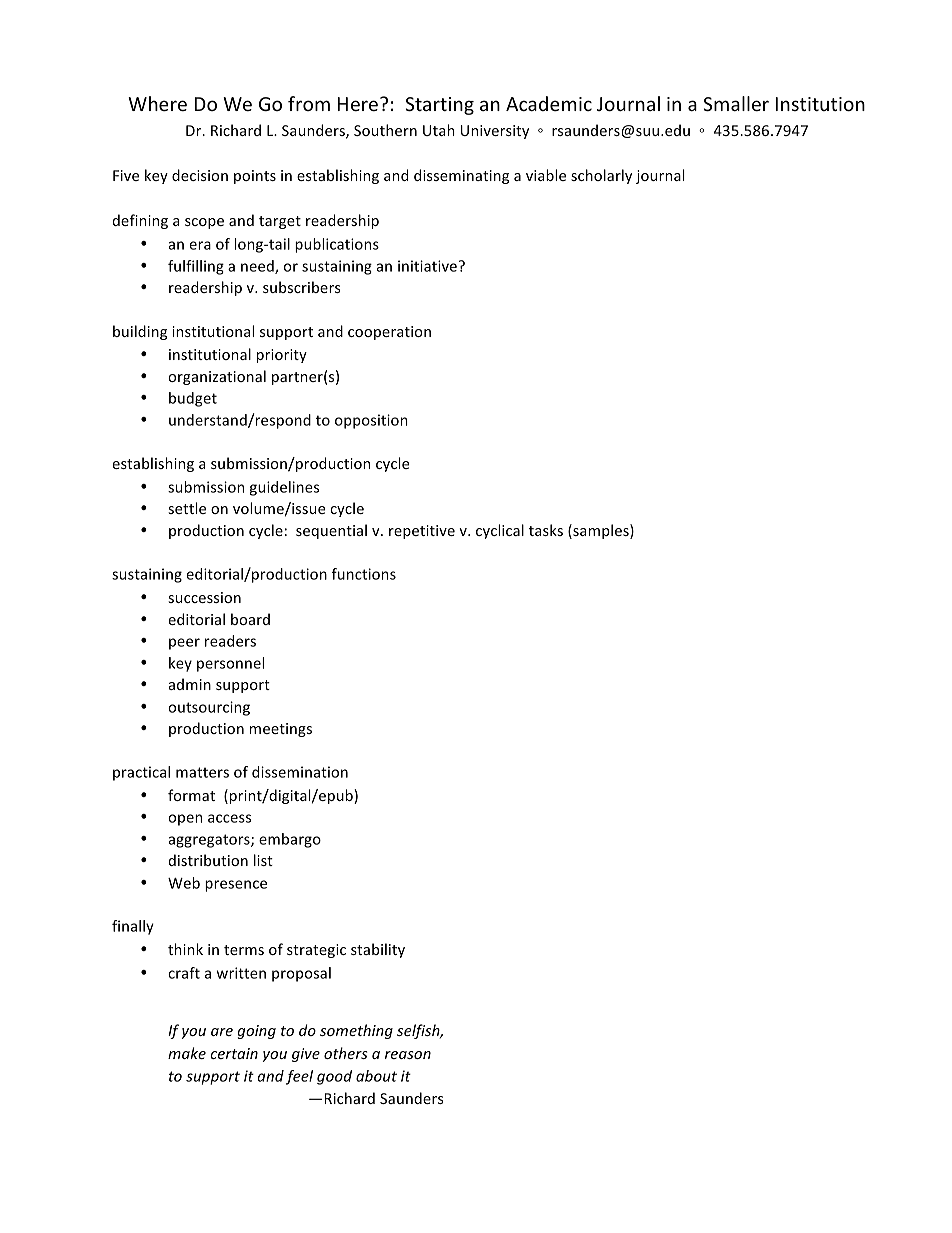 The image size is (952, 1233). Describe the element at coordinates (364, 574) in the screenshot. I see `functions` at that location.
